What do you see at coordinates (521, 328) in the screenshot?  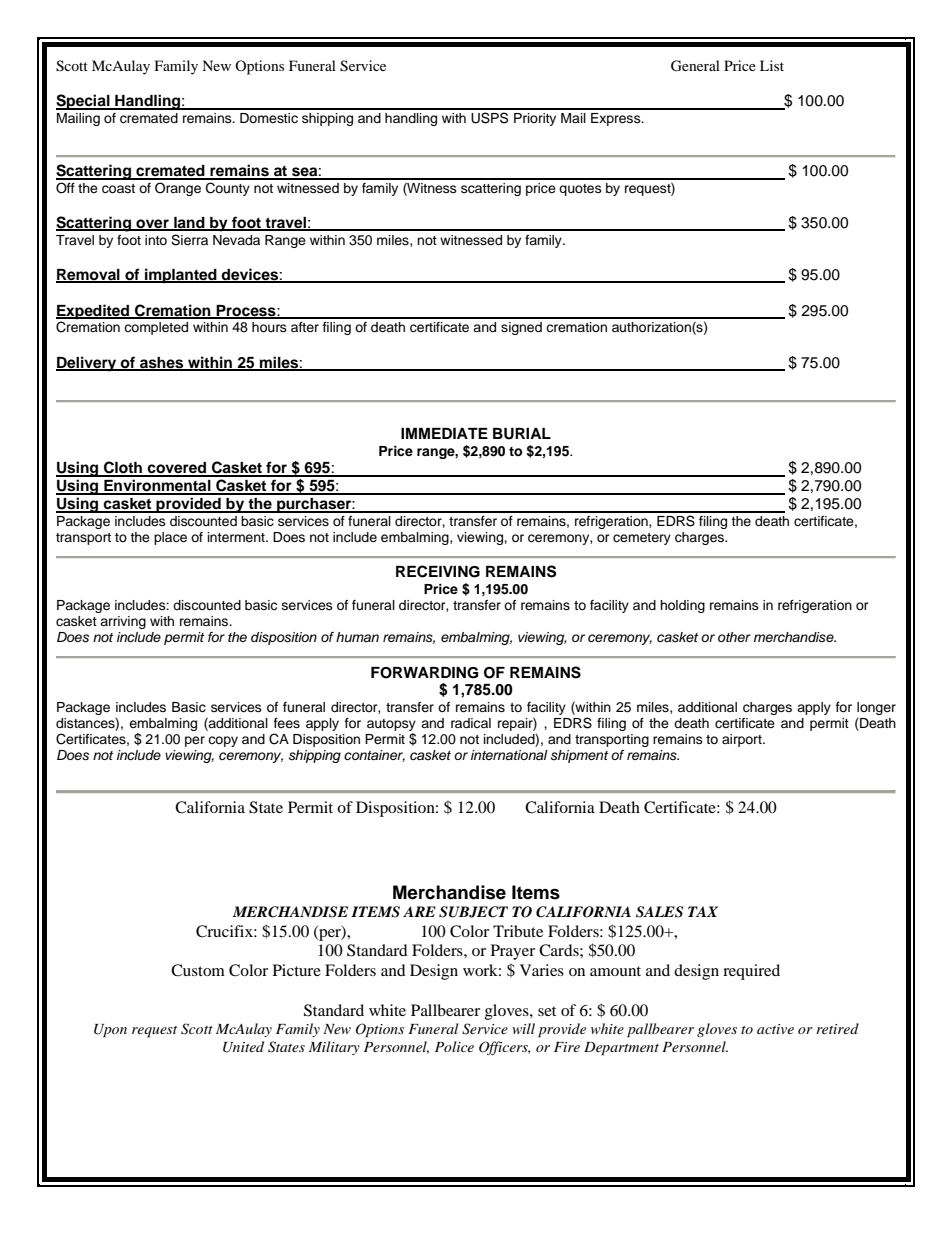 I see `signed` at bounding box center [521, 328].
